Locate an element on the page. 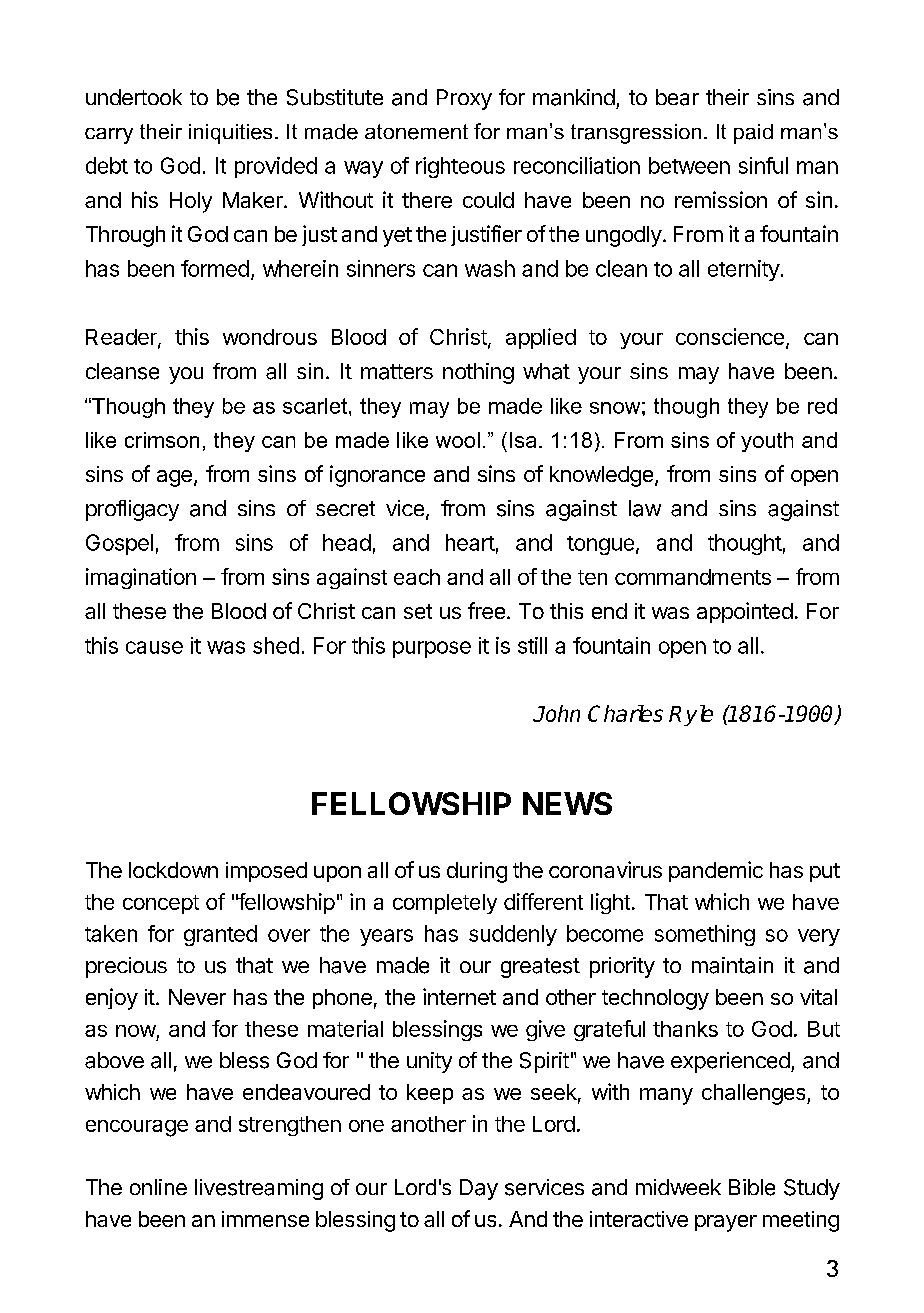 This page has width=924, height=1313. Proxy is located at coordinates (464, 99).
